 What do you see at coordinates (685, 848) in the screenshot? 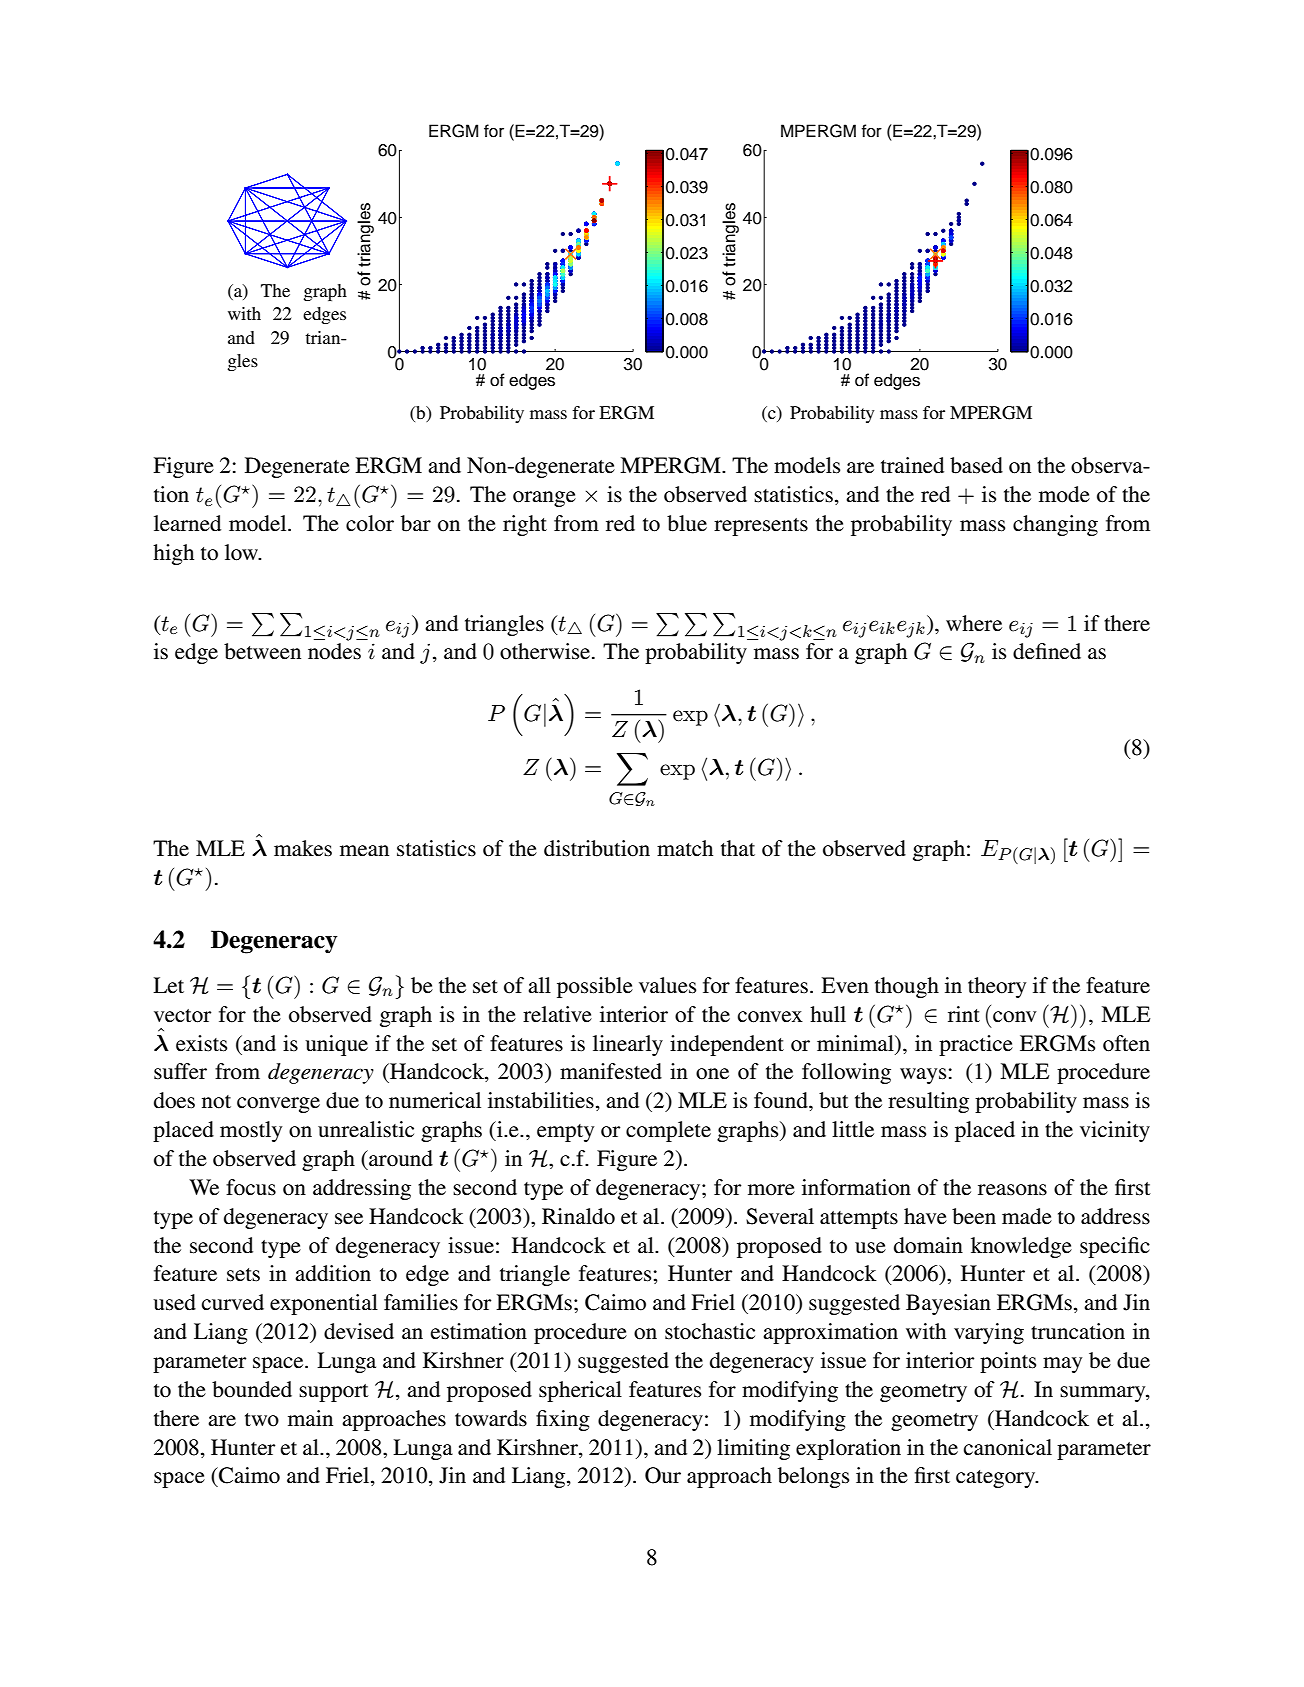
I see `match` at bounding box center [685, 848].
